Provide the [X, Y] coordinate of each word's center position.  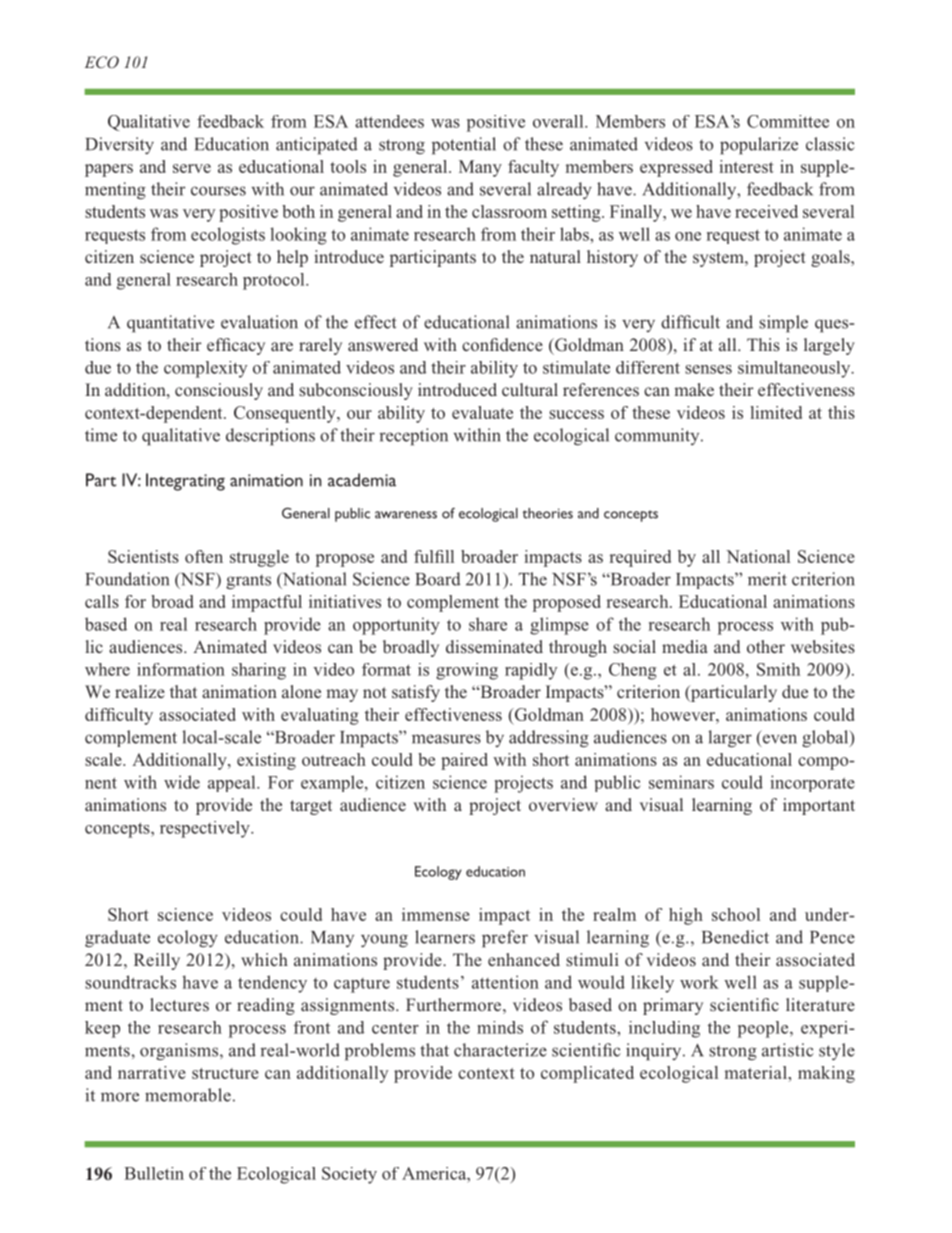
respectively [206, 829]
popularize [759, 146]
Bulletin [154, 1173]
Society [349, 1175]
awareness [406, 515]
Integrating [185, 482]
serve [192, 168]
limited [776, 412]
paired [464, 761]
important [819, 806]
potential [464, 146]
